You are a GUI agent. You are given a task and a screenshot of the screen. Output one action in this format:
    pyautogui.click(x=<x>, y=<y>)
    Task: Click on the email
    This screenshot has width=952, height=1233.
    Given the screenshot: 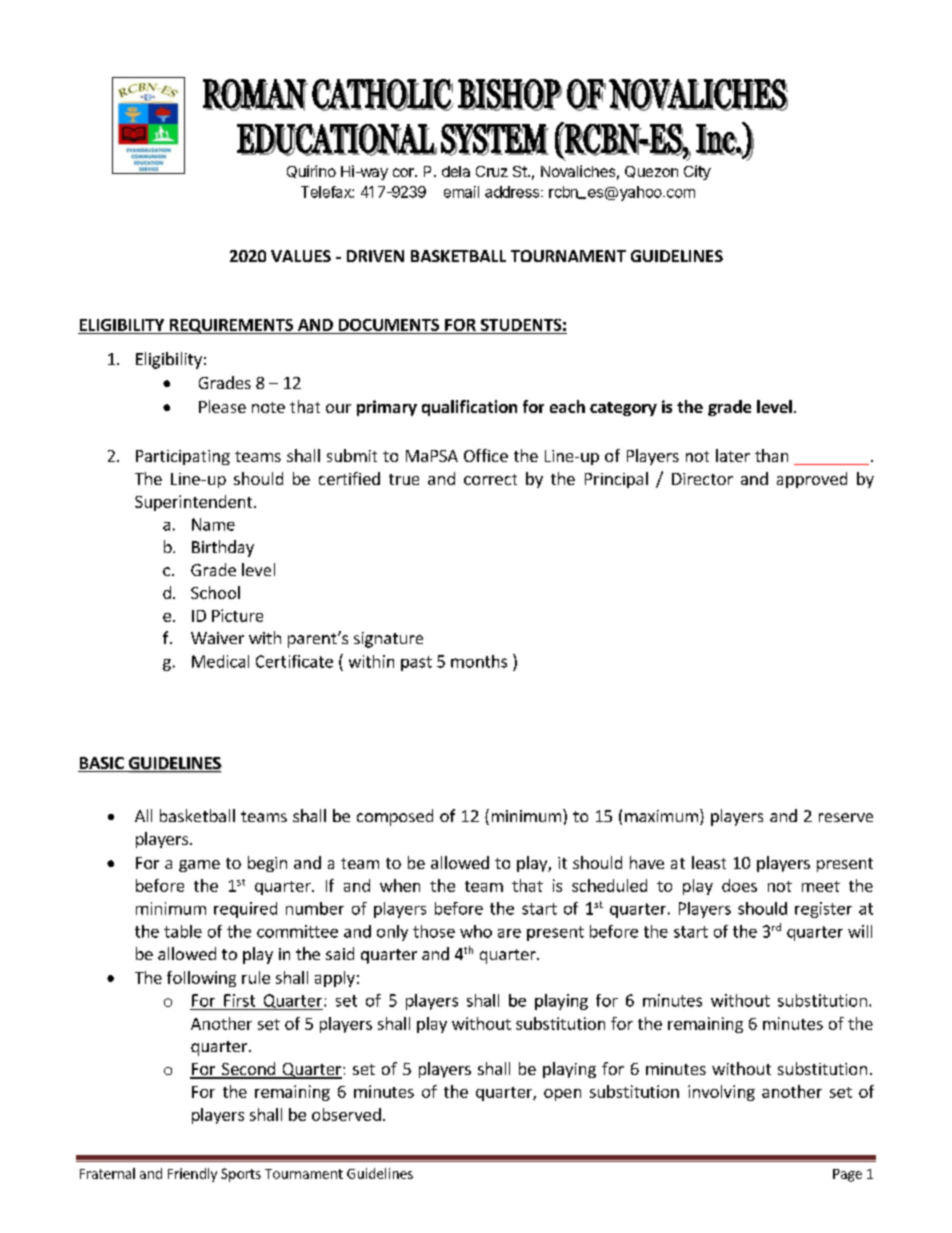 What is the action you would take?
    pyautogui.click(x=461, y=192)
